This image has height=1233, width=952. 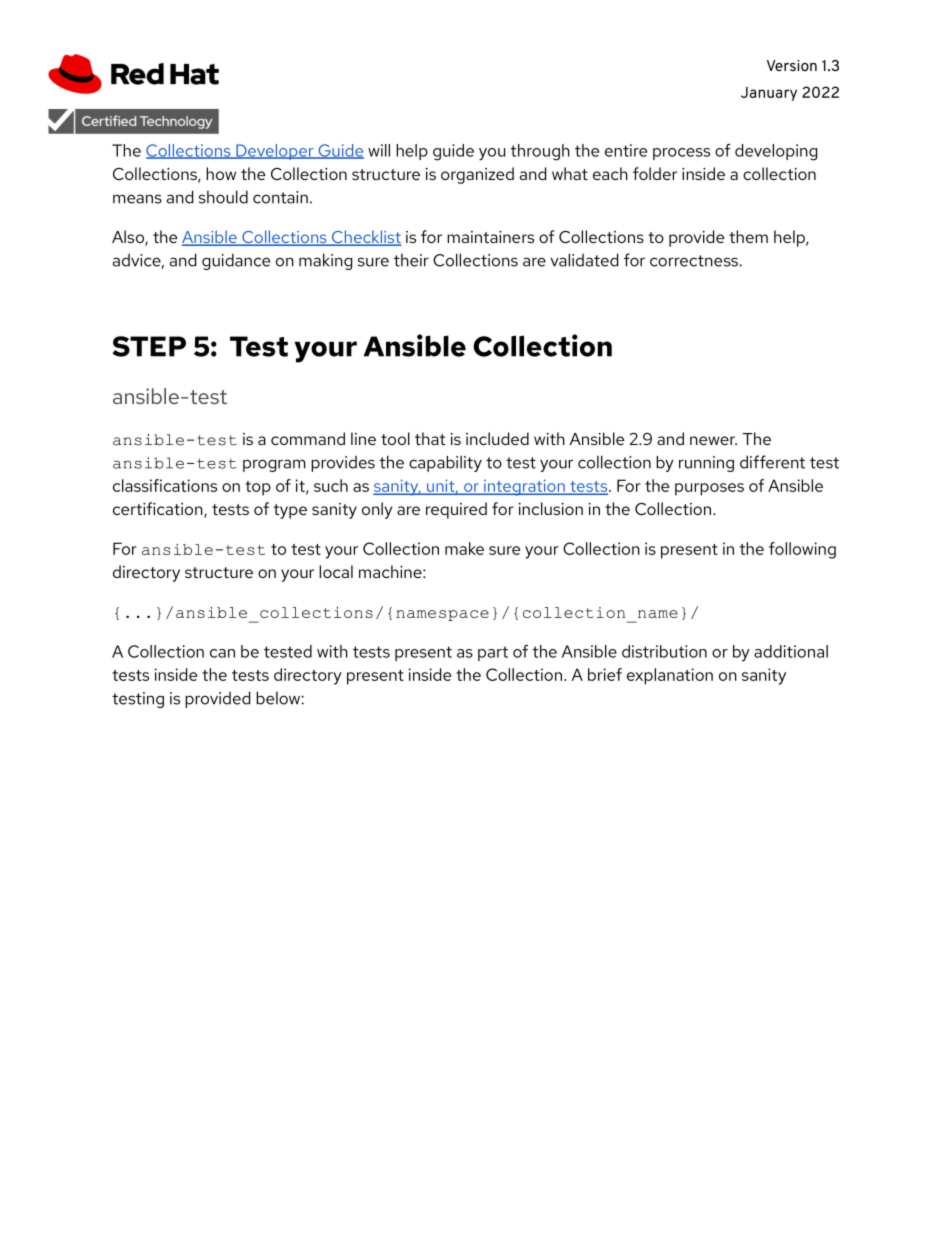 What do you see at coordinates (769, 94) in the image?
I see `January` at bounding box center [769, 94].
